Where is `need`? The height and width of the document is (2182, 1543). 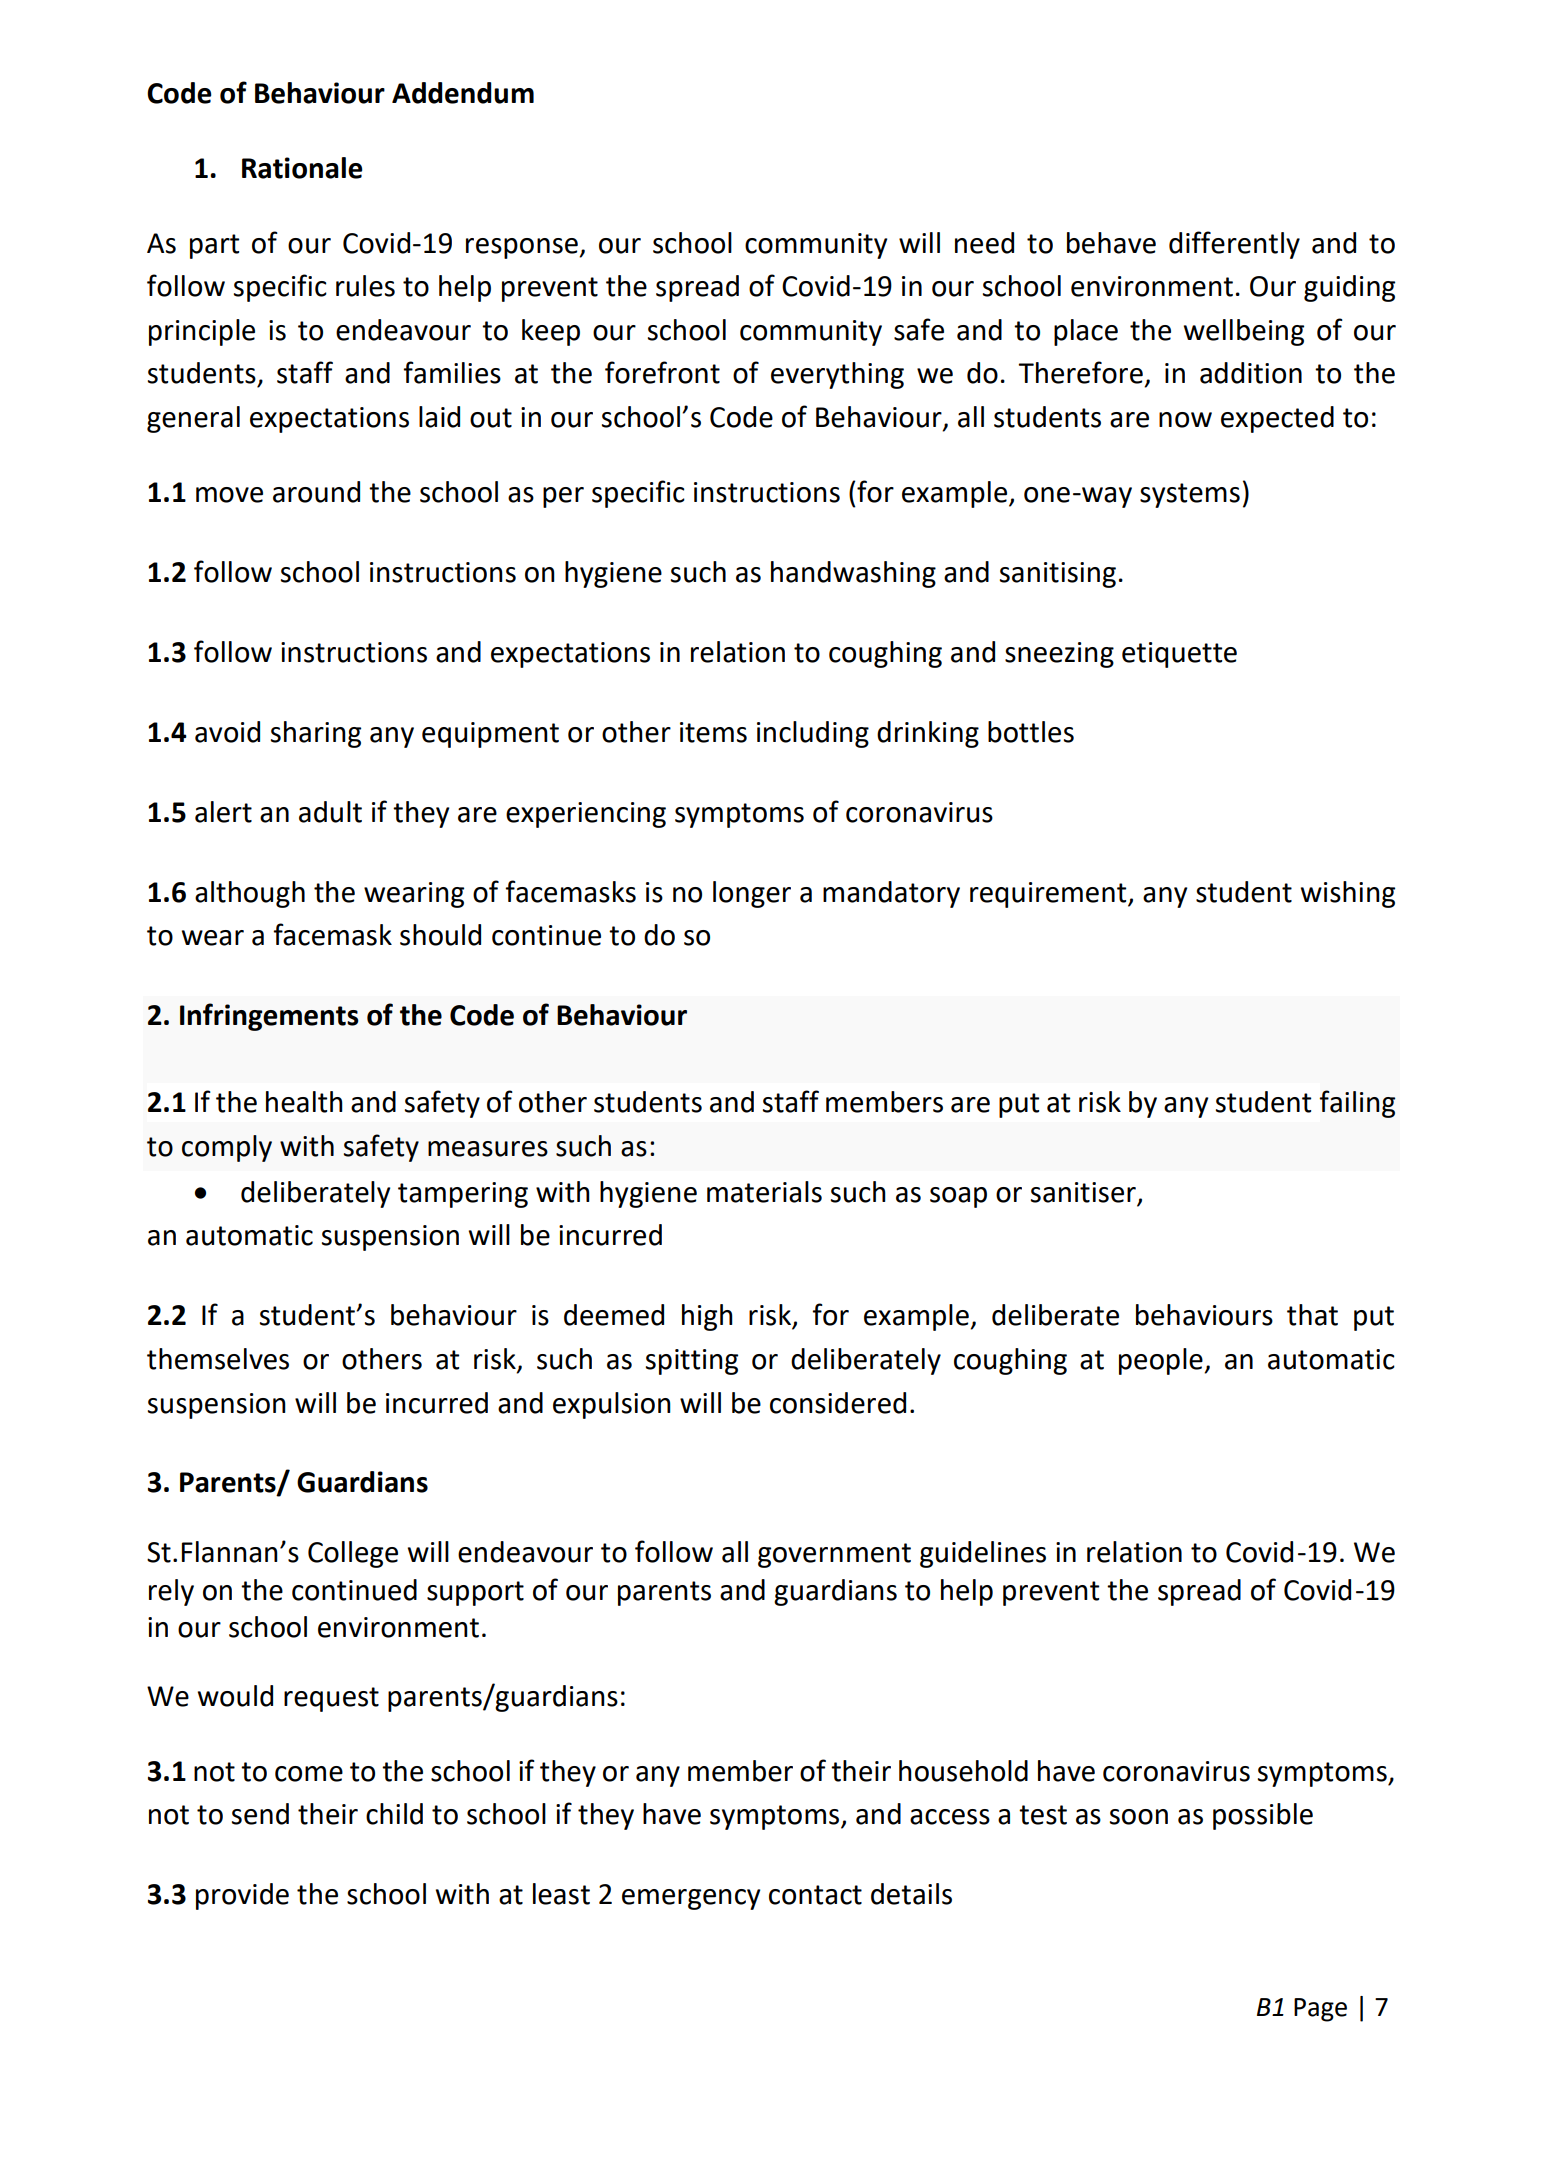
need is located at coordinates (984, 243).
